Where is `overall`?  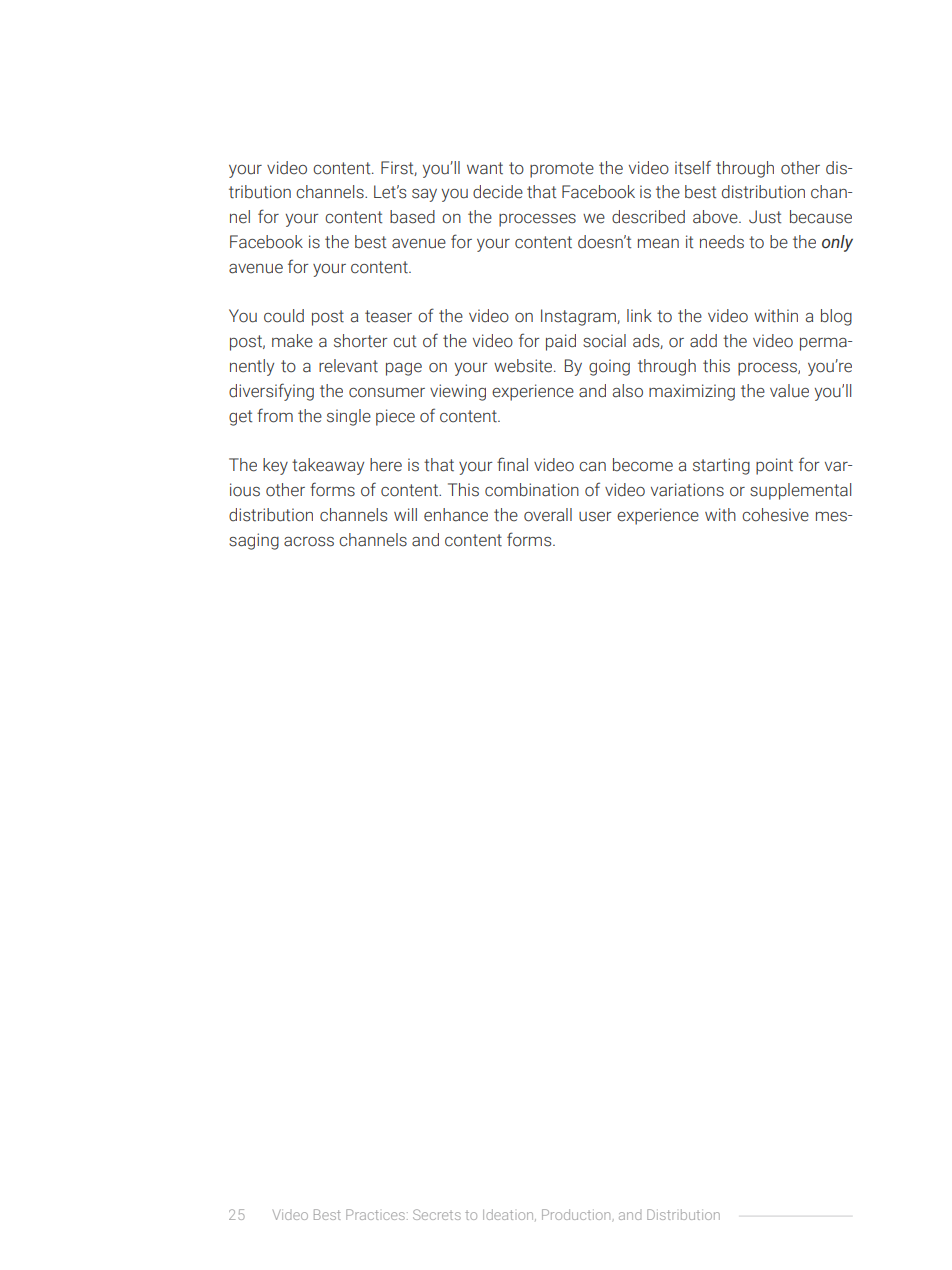 overall is located at coordinates (548, 515).
